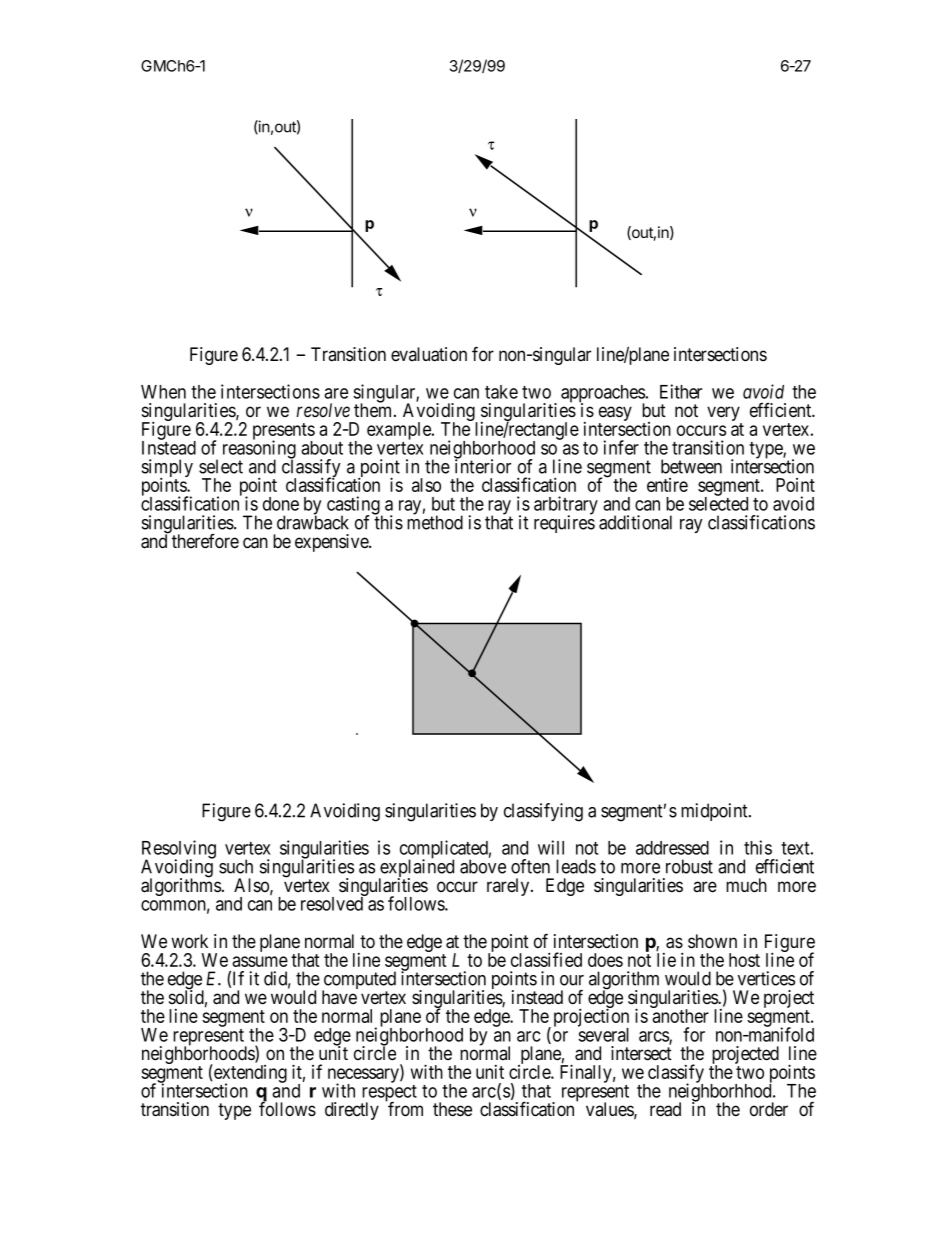  Describe the element at coordinates (249, 1074) in the image. I see `extending` at that location.
